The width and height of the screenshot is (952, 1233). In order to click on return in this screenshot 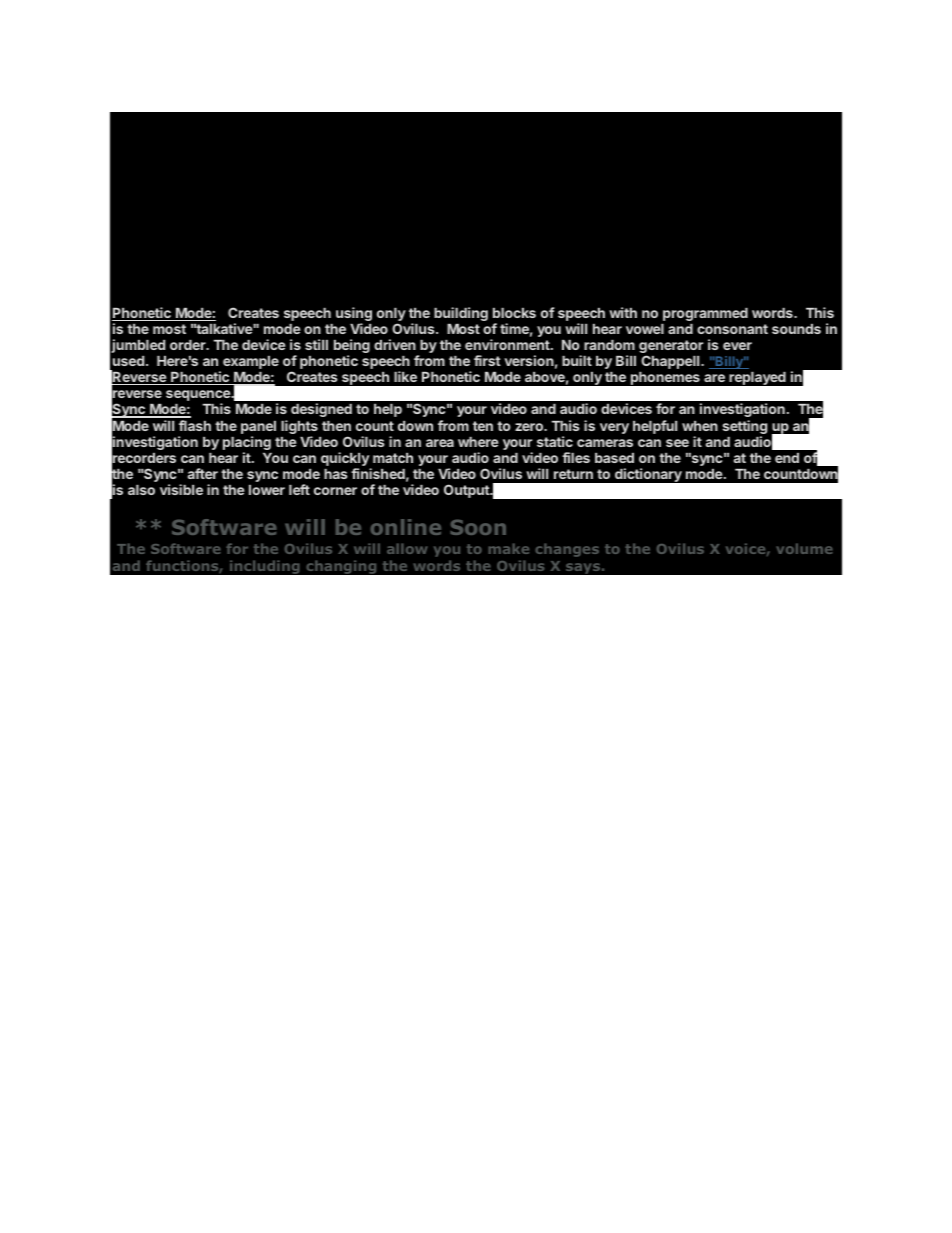, I will do `click(573, 474)`.
